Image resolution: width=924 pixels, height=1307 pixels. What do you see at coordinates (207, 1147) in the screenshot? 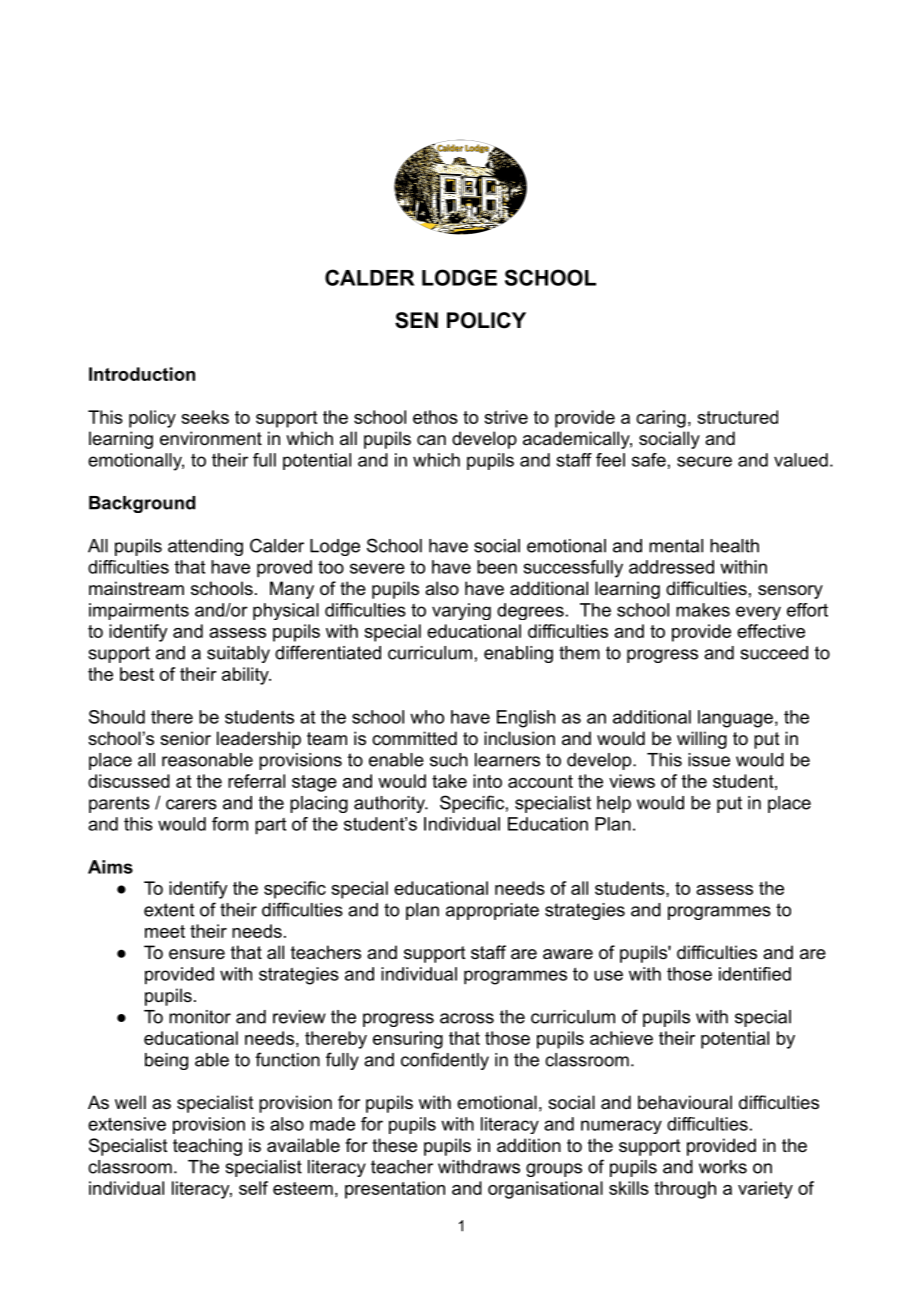
I see `teaching` at bounding box center [207, 1147].
